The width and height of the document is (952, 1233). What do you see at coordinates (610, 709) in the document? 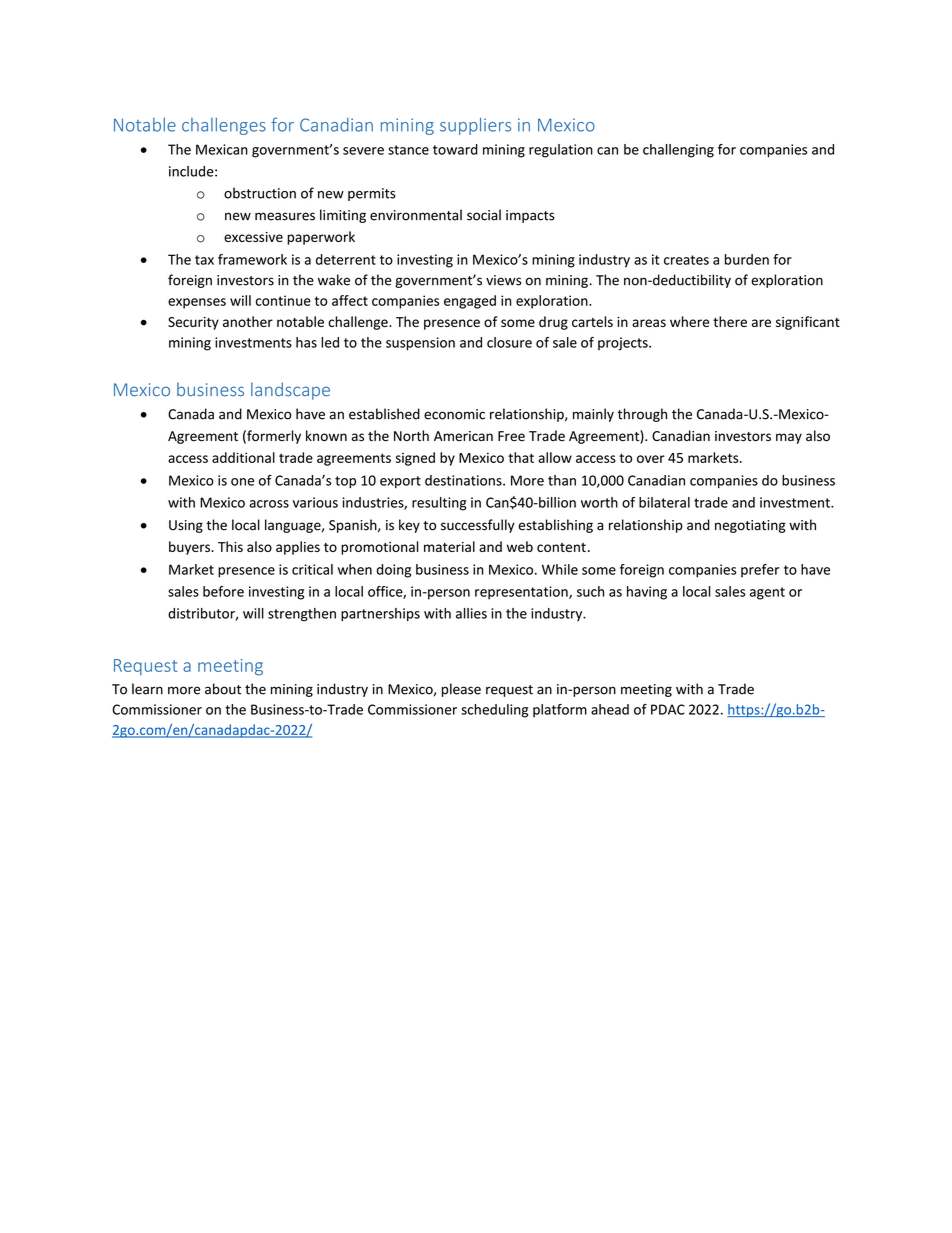
I see `ahead` at bounding box center [610, 709].
